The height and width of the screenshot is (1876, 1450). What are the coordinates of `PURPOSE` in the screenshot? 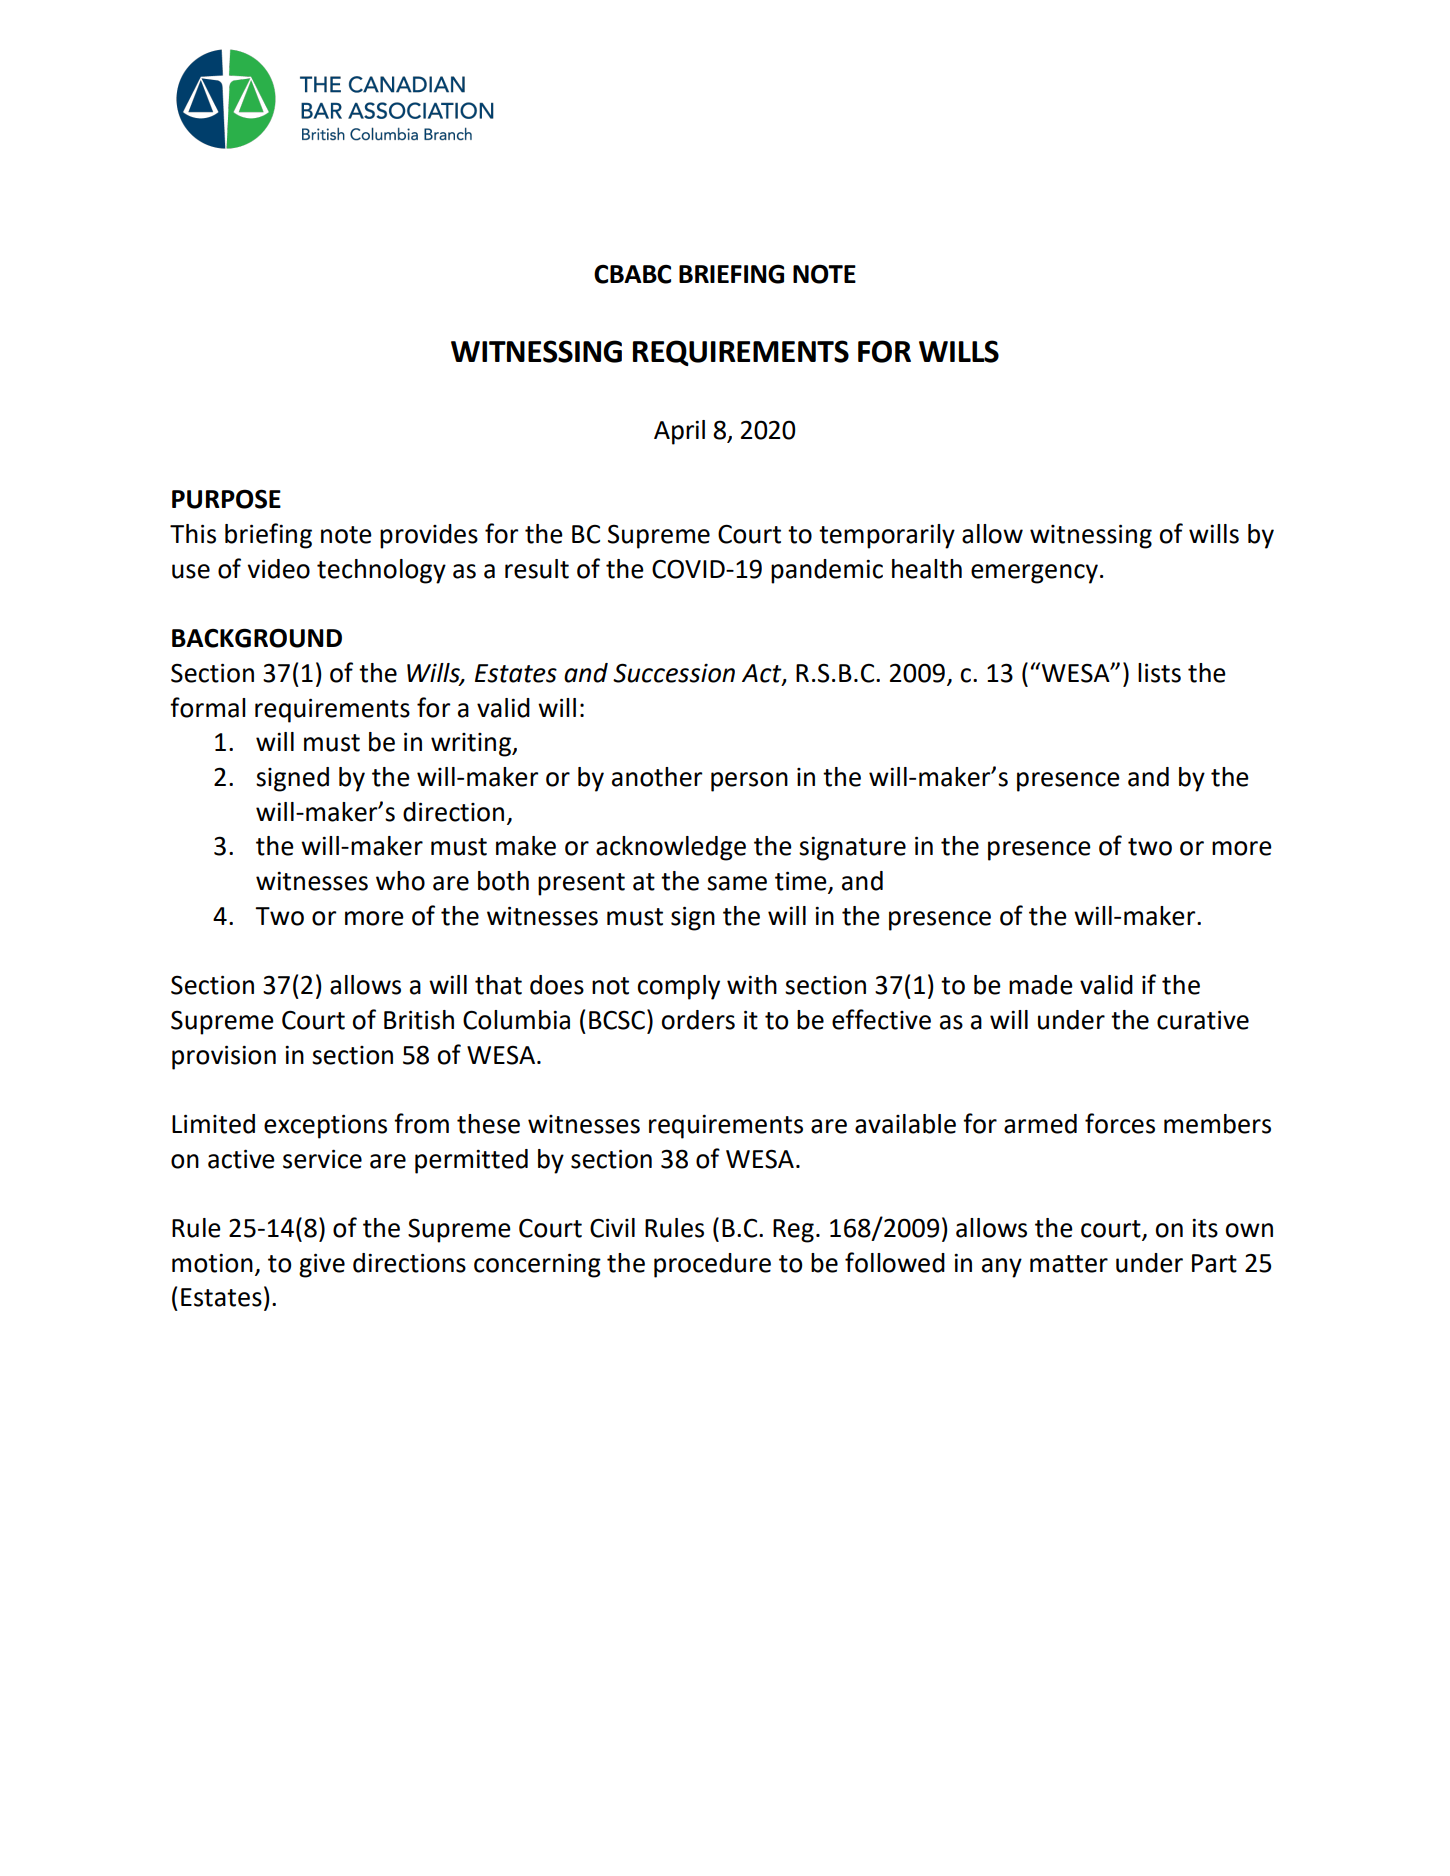 It's located at (226, 499).
